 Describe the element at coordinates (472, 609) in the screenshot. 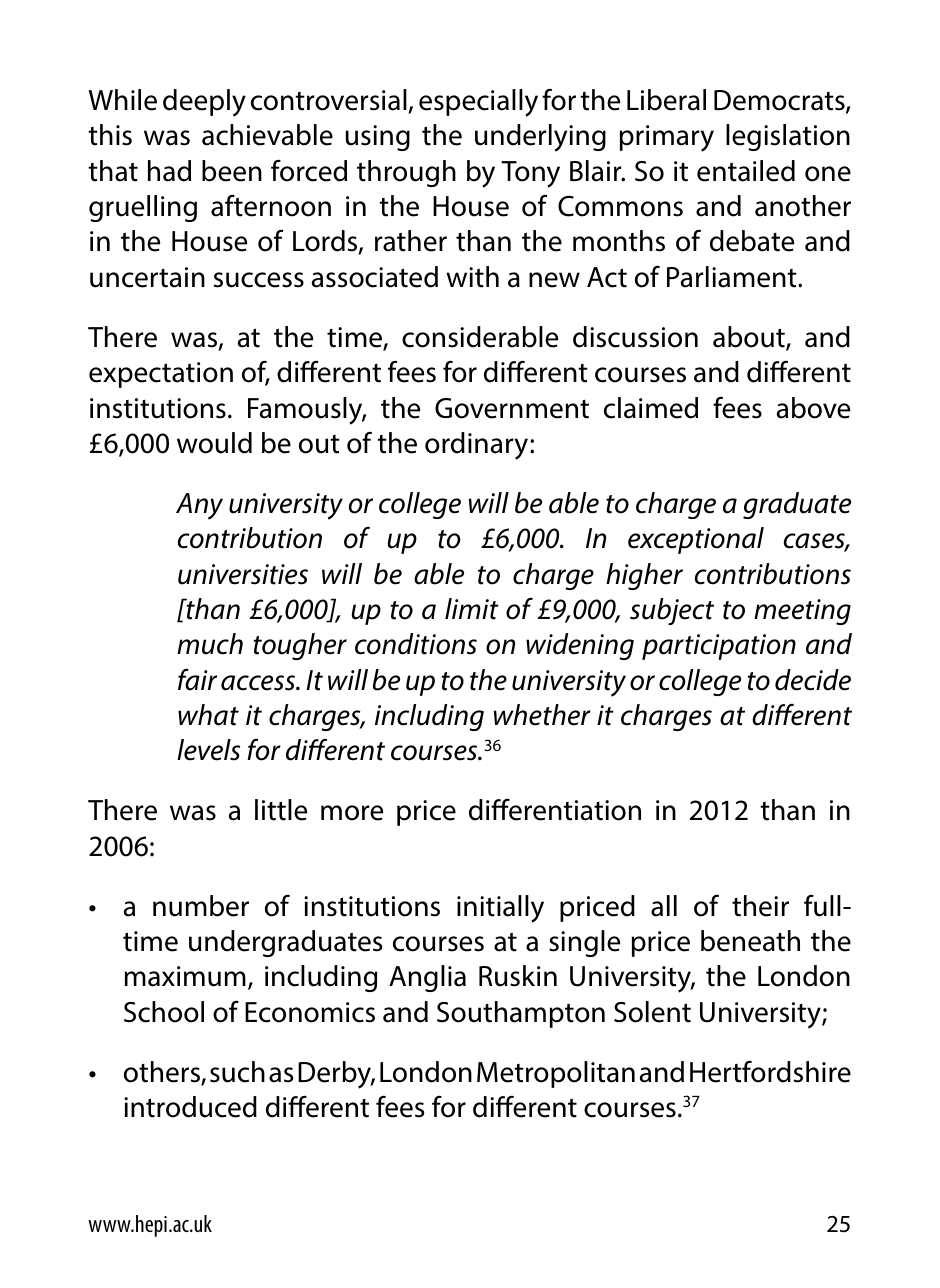

I see `limit` at that location.
